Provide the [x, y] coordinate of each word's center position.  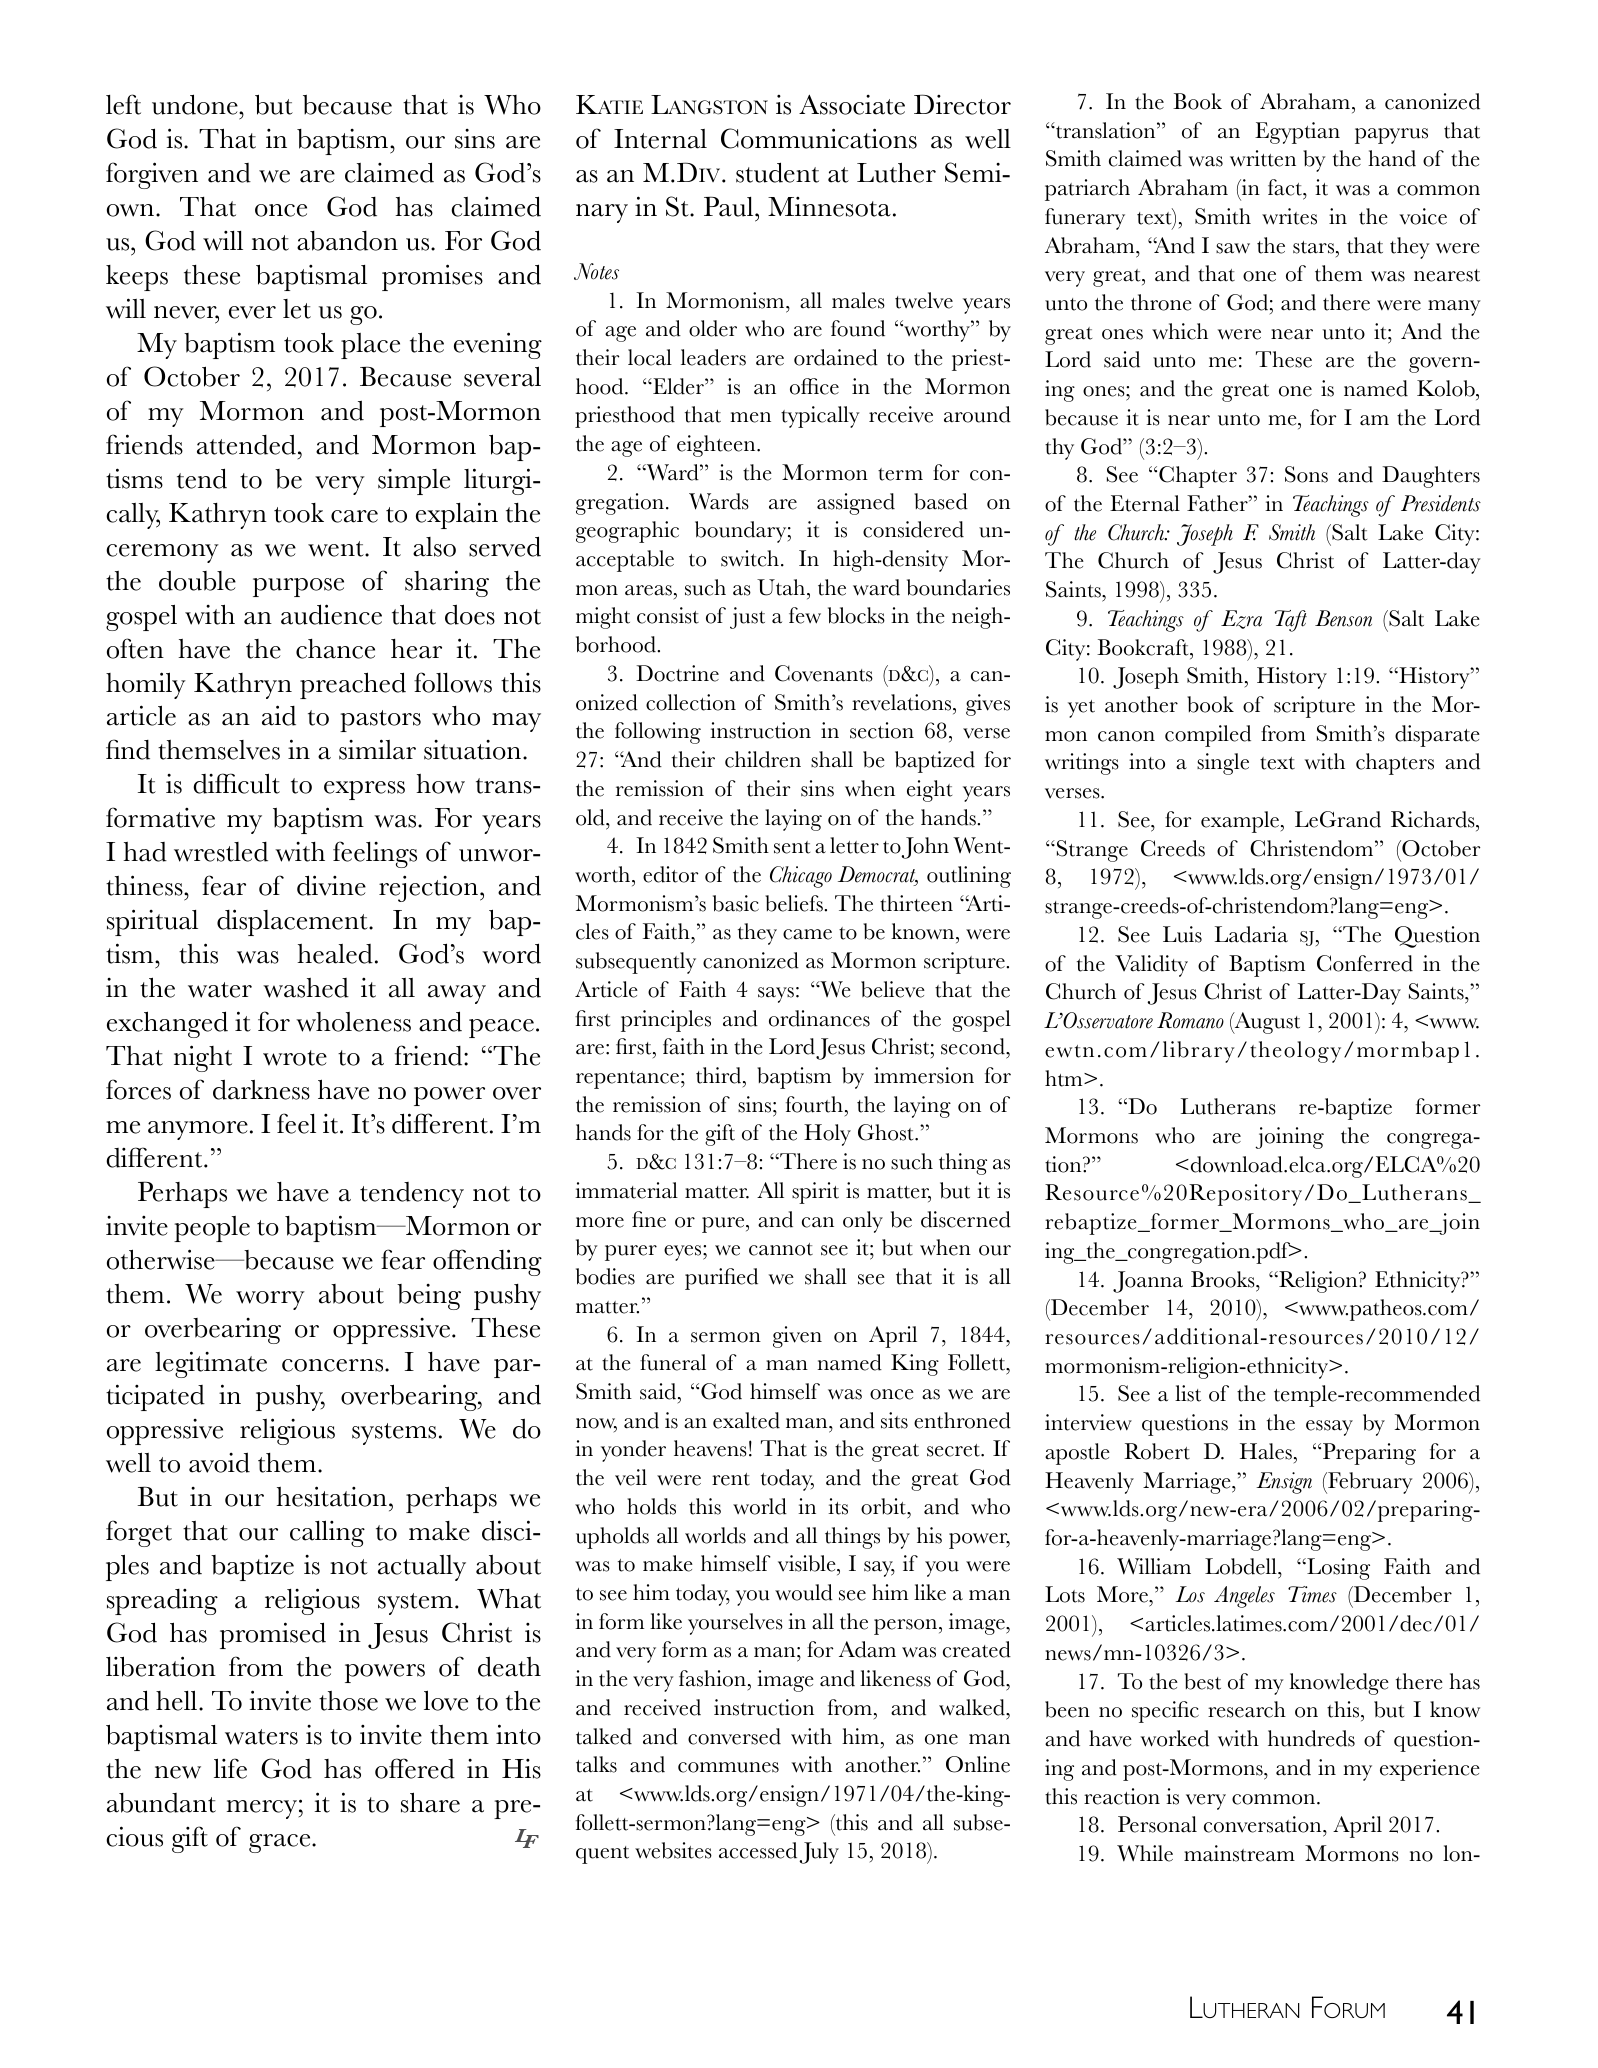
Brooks [1224, 1279]
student [777, 172]
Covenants [824, 673]
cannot [781, 1249]
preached [353, 685]
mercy [262, 1809]
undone [196, 104]
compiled [1208, 736]
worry [270, 1300]
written [1263, 158]
